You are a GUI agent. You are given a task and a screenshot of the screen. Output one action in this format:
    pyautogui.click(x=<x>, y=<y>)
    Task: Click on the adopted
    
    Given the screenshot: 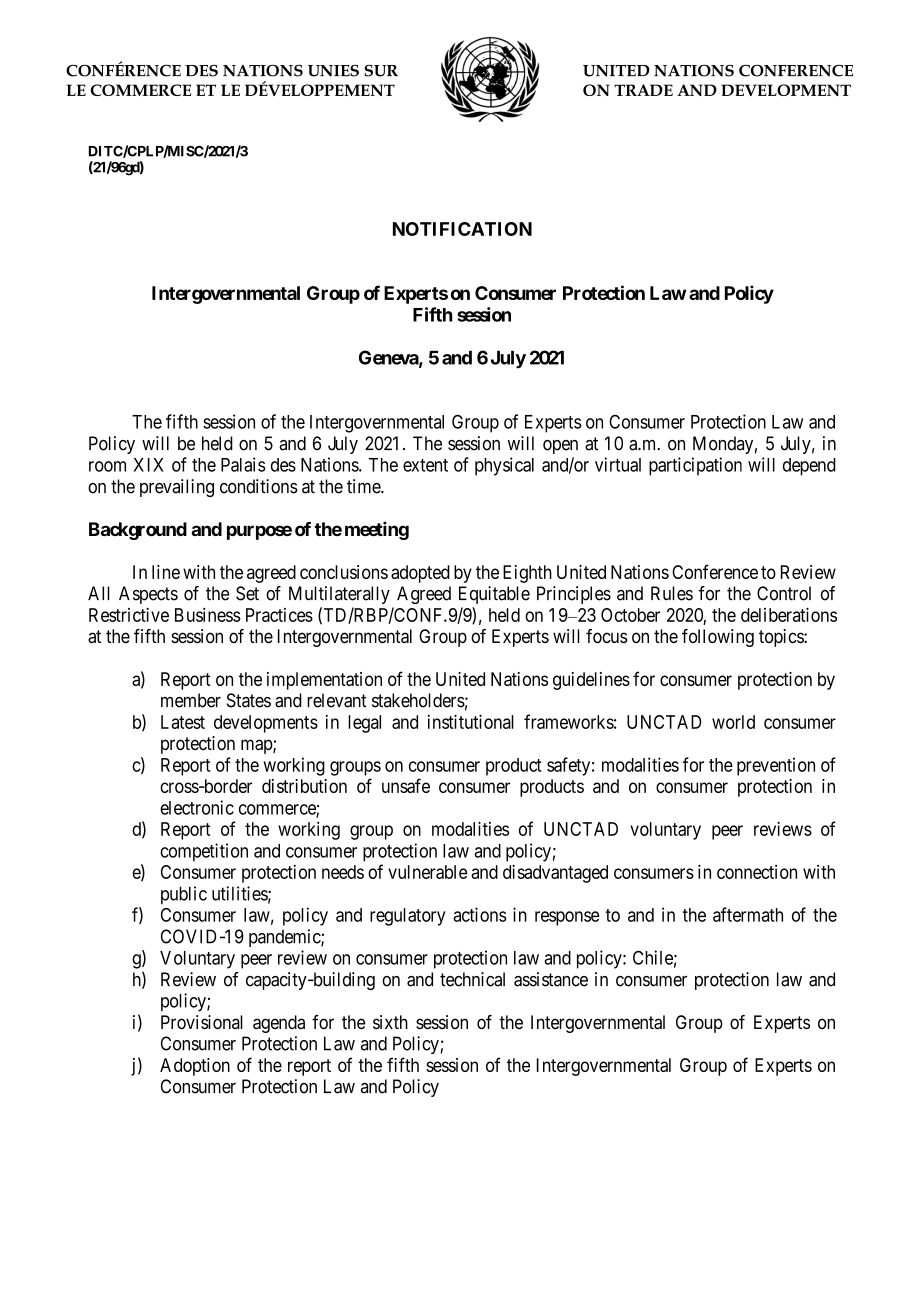 What is the action you would take?
    pyautogui.click(x=420, y=574)
